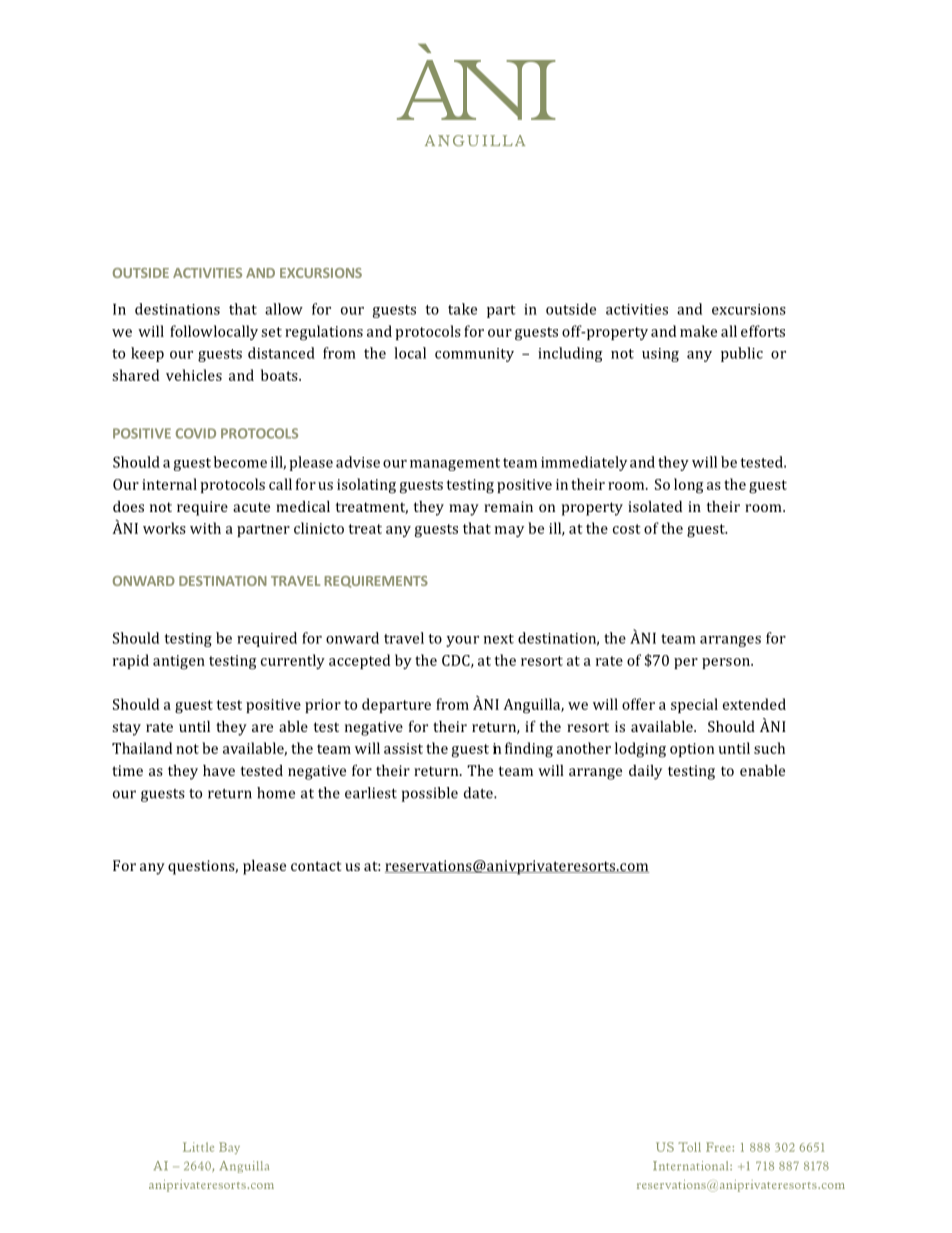 This screenshot has width=952, height=1233. Describe the element at coordinates (508, 506) in the screenshot. I see `remain` at that location.
